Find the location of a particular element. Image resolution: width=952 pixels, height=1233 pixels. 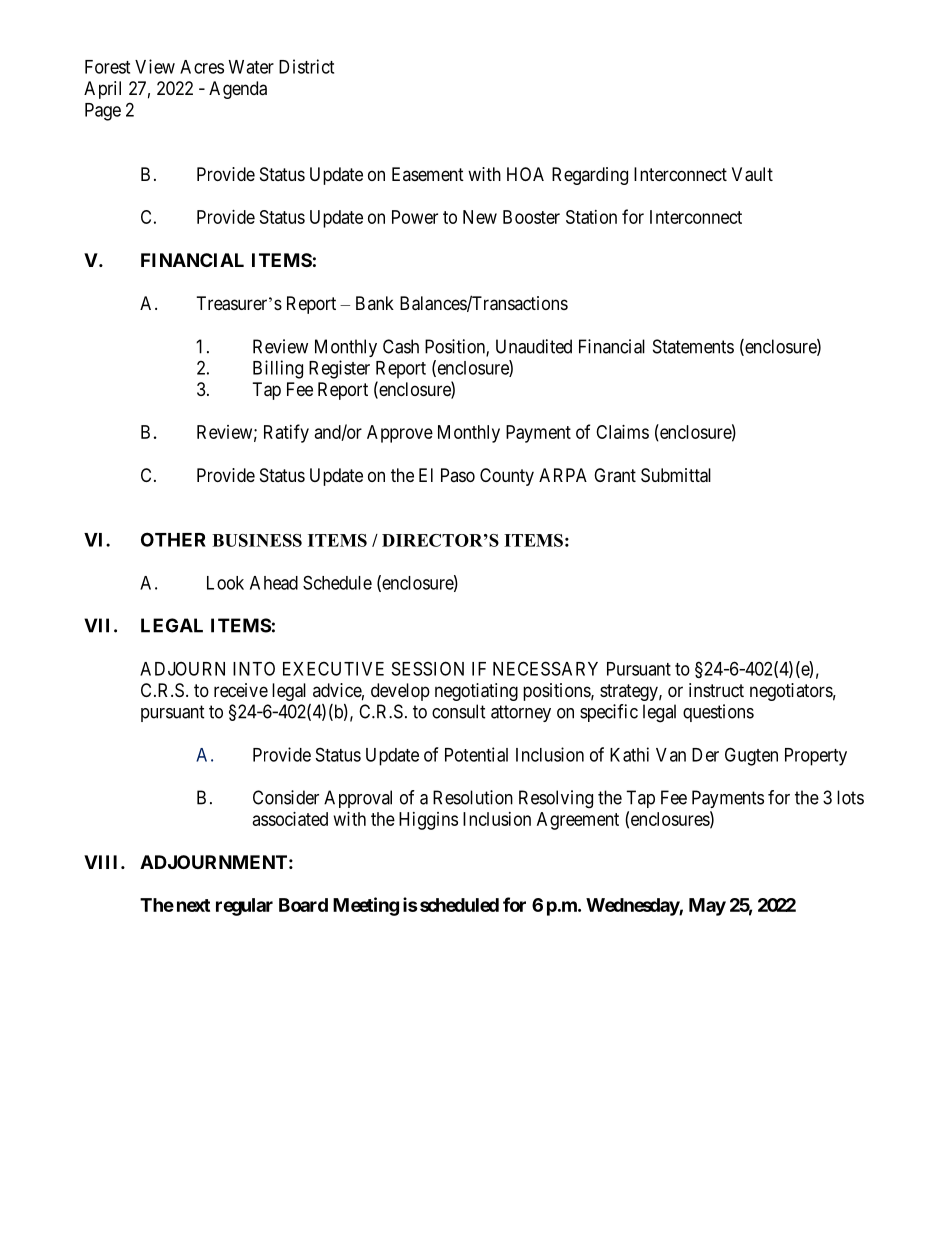

Easement is located at coordinates (428, 174).
